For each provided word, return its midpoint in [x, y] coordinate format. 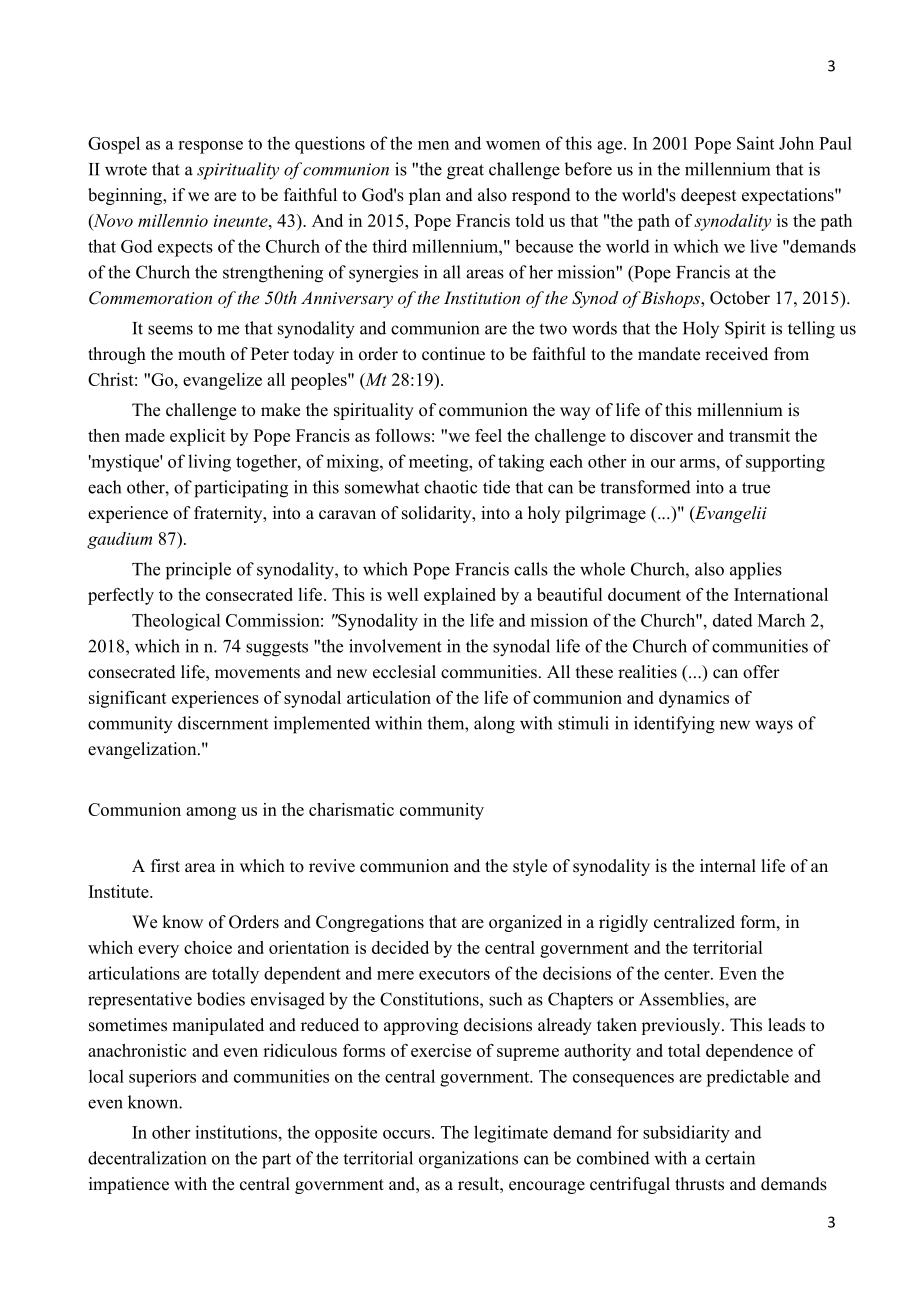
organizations [468, 1160]
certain [730, 1158]
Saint [755, 143]
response [210, 147]
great [465, 172]
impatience [129, 1185]
